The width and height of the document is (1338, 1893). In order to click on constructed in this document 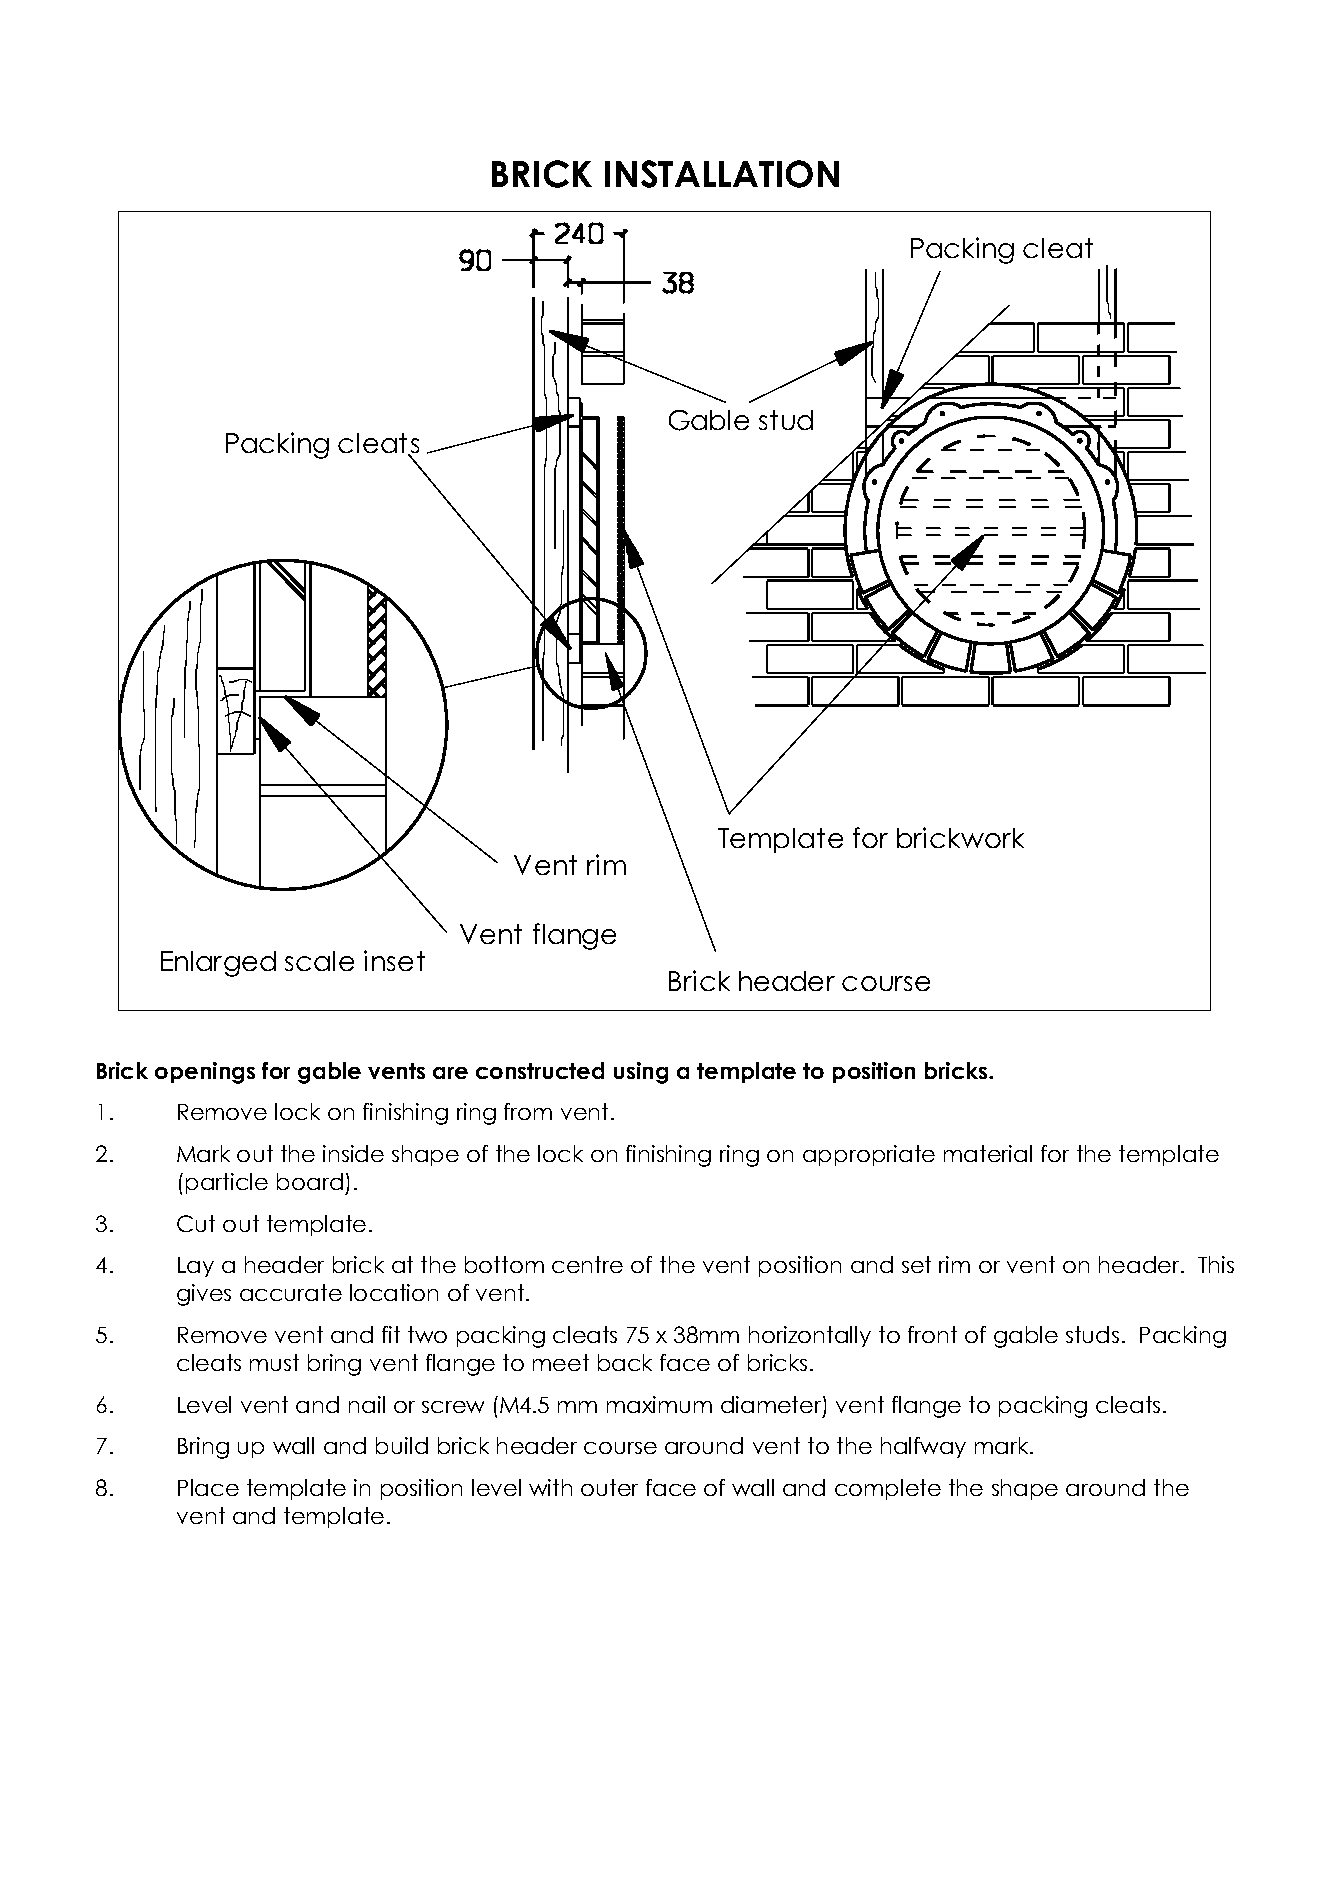, I will do `click(540, 1070)`.
